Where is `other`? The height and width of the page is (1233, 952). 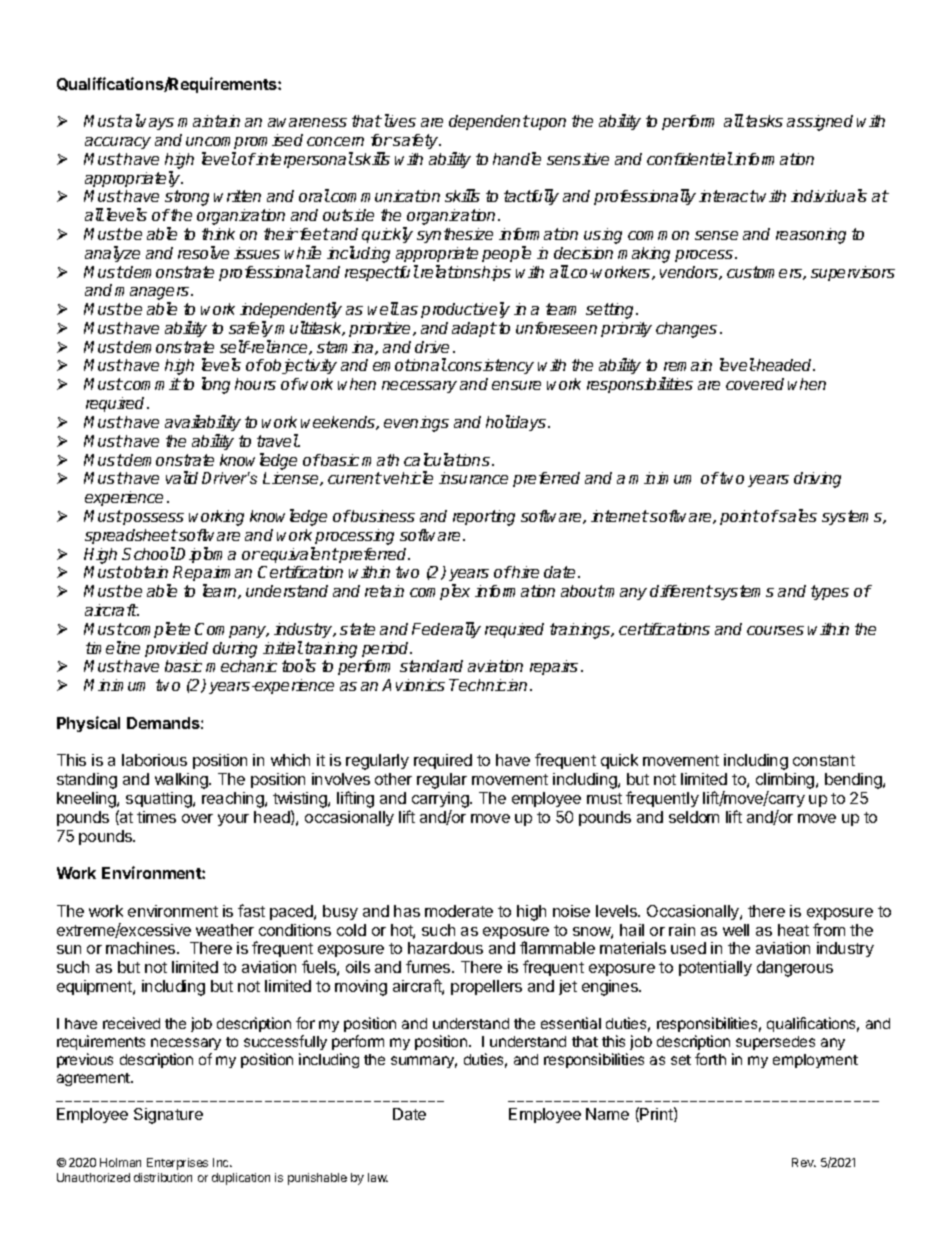
other is located at coordinates (393, 779).
